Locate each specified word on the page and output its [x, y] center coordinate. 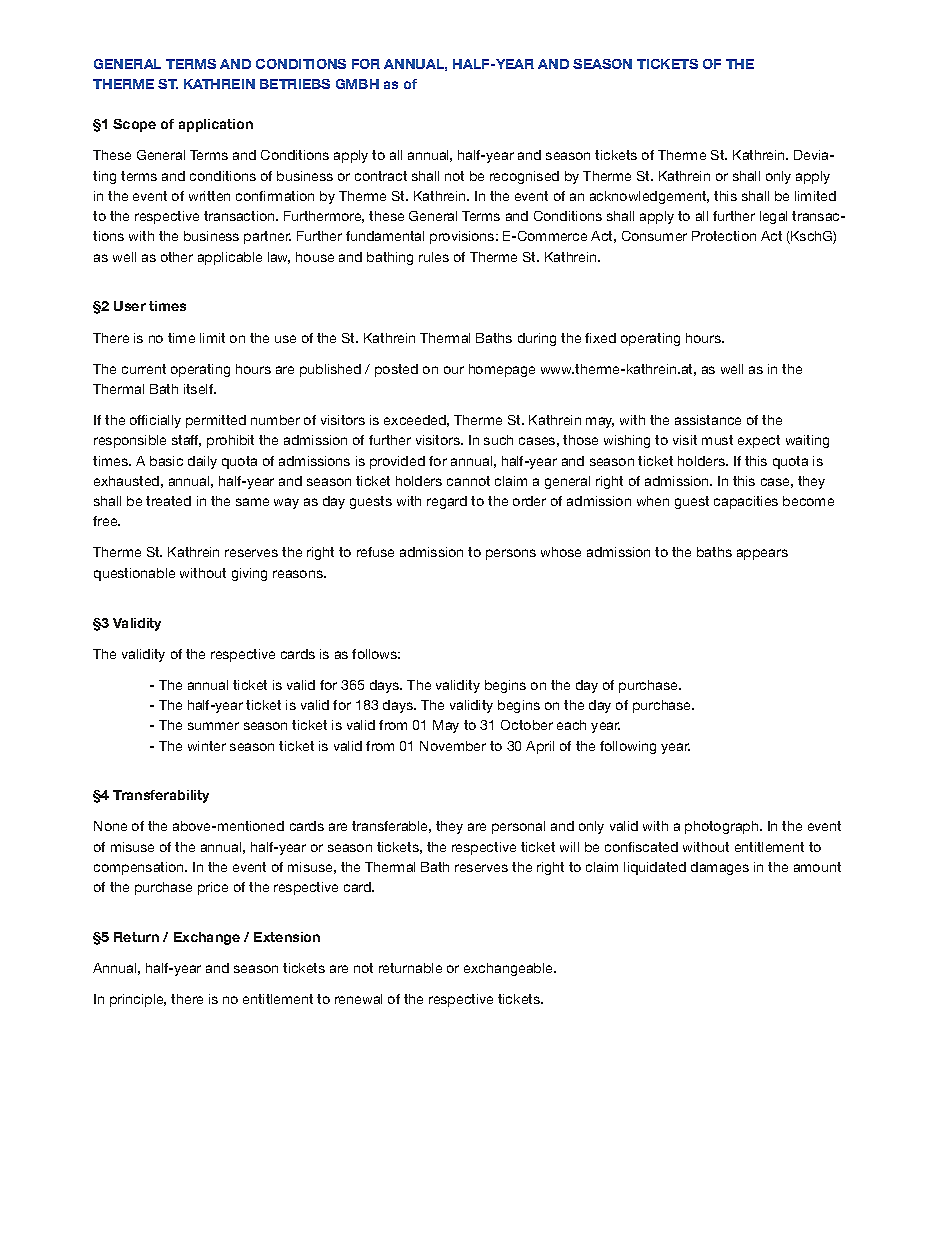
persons [511, 554]
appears [762, 554]
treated [168, 501]
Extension [287, 937]
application [216, 125]
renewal [358, 999]
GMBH [357, 84]
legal [773, 217]
